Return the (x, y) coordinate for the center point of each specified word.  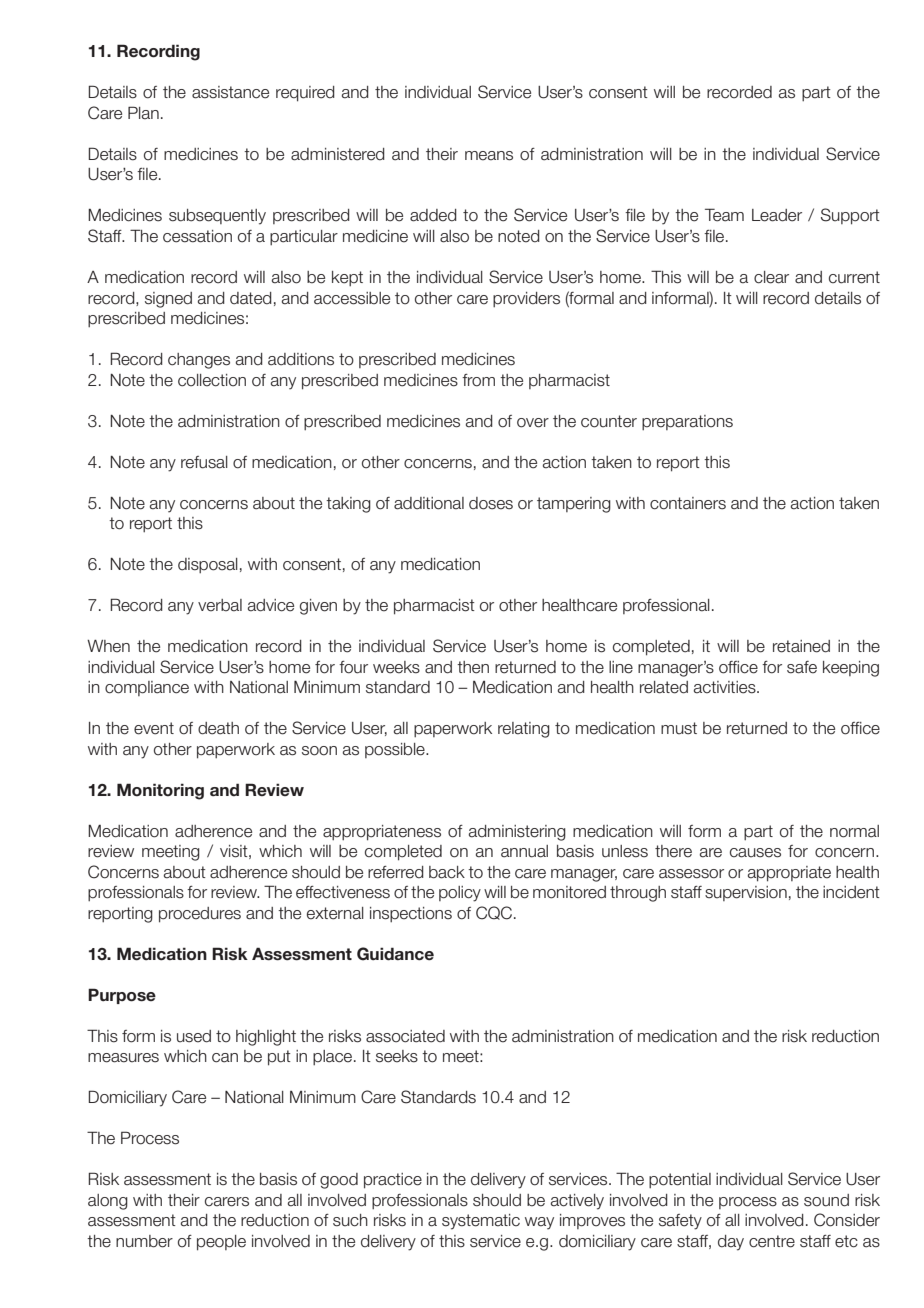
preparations (687, 422)
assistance (230, 92)
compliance (147, 688)
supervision (746, 893)
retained (801, 646)
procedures (200, 915)
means (489, 156)
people (221, 1243)
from (478, 380)
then (473, 667)
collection (212, 380)
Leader (777, 215)
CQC (494, 913)
